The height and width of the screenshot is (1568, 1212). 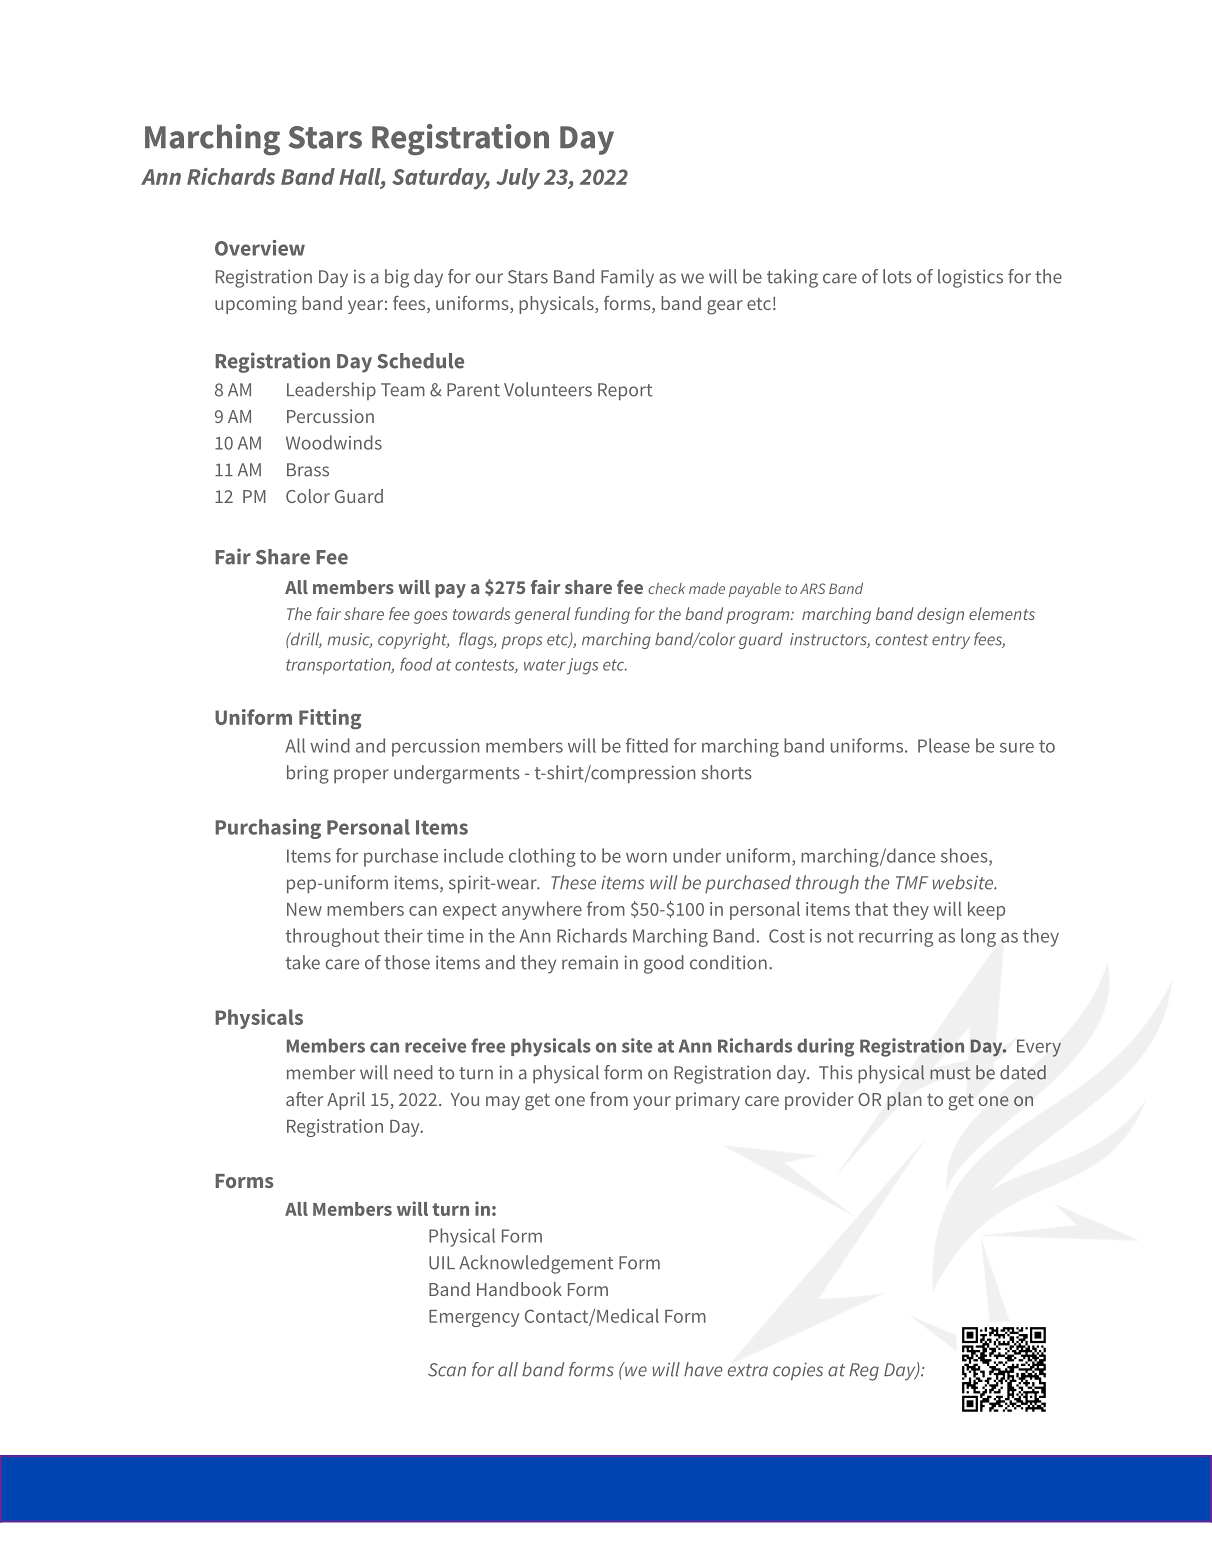 What do you see at coordinates (652, 1103) in the screenshot?
I see `your` at bounding box center [652, 1103].
